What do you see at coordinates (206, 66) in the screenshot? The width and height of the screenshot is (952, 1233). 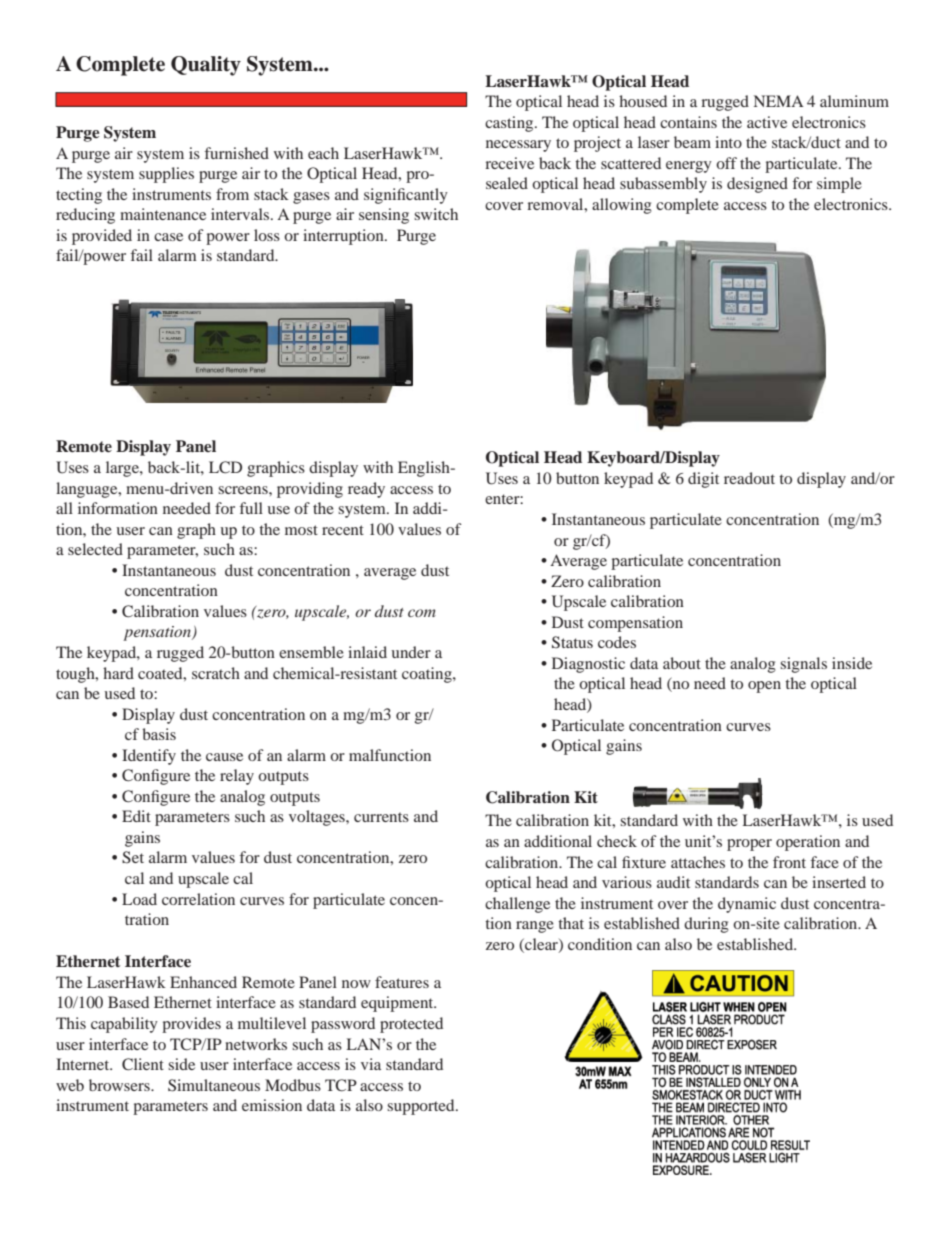 I see `Quality` at bounding box center [206, 66].
